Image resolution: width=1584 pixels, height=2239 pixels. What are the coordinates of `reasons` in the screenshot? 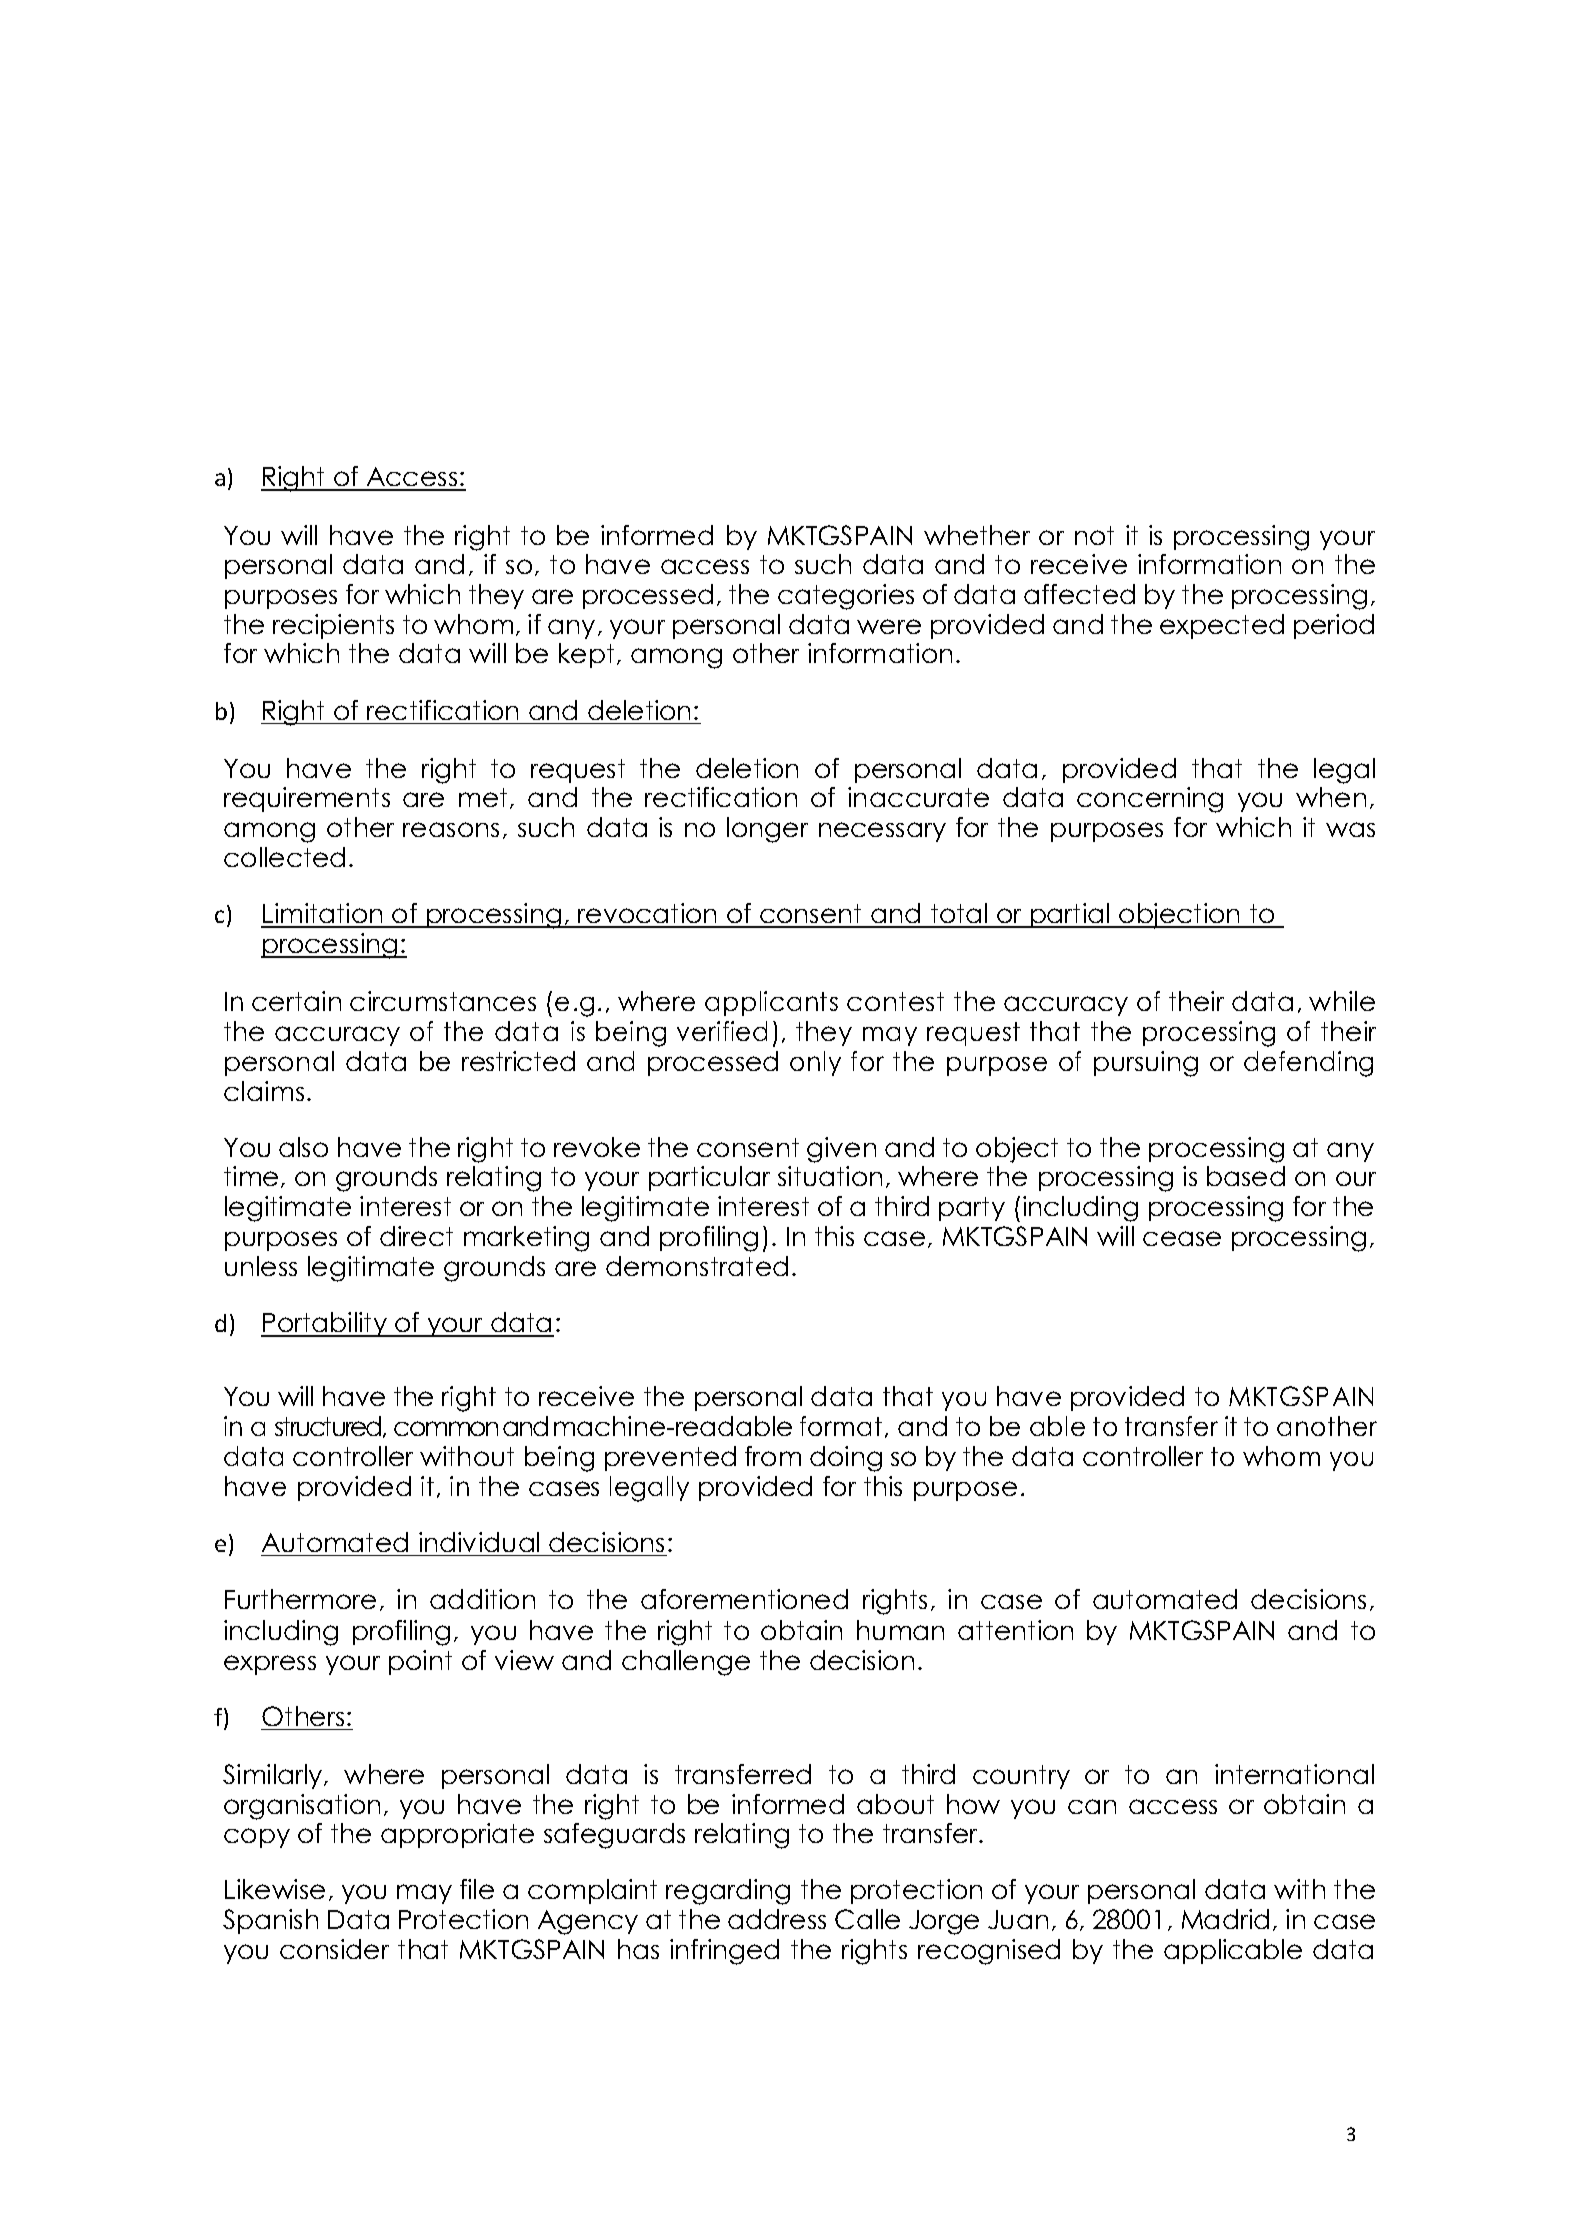 It's located at (451, 829).
